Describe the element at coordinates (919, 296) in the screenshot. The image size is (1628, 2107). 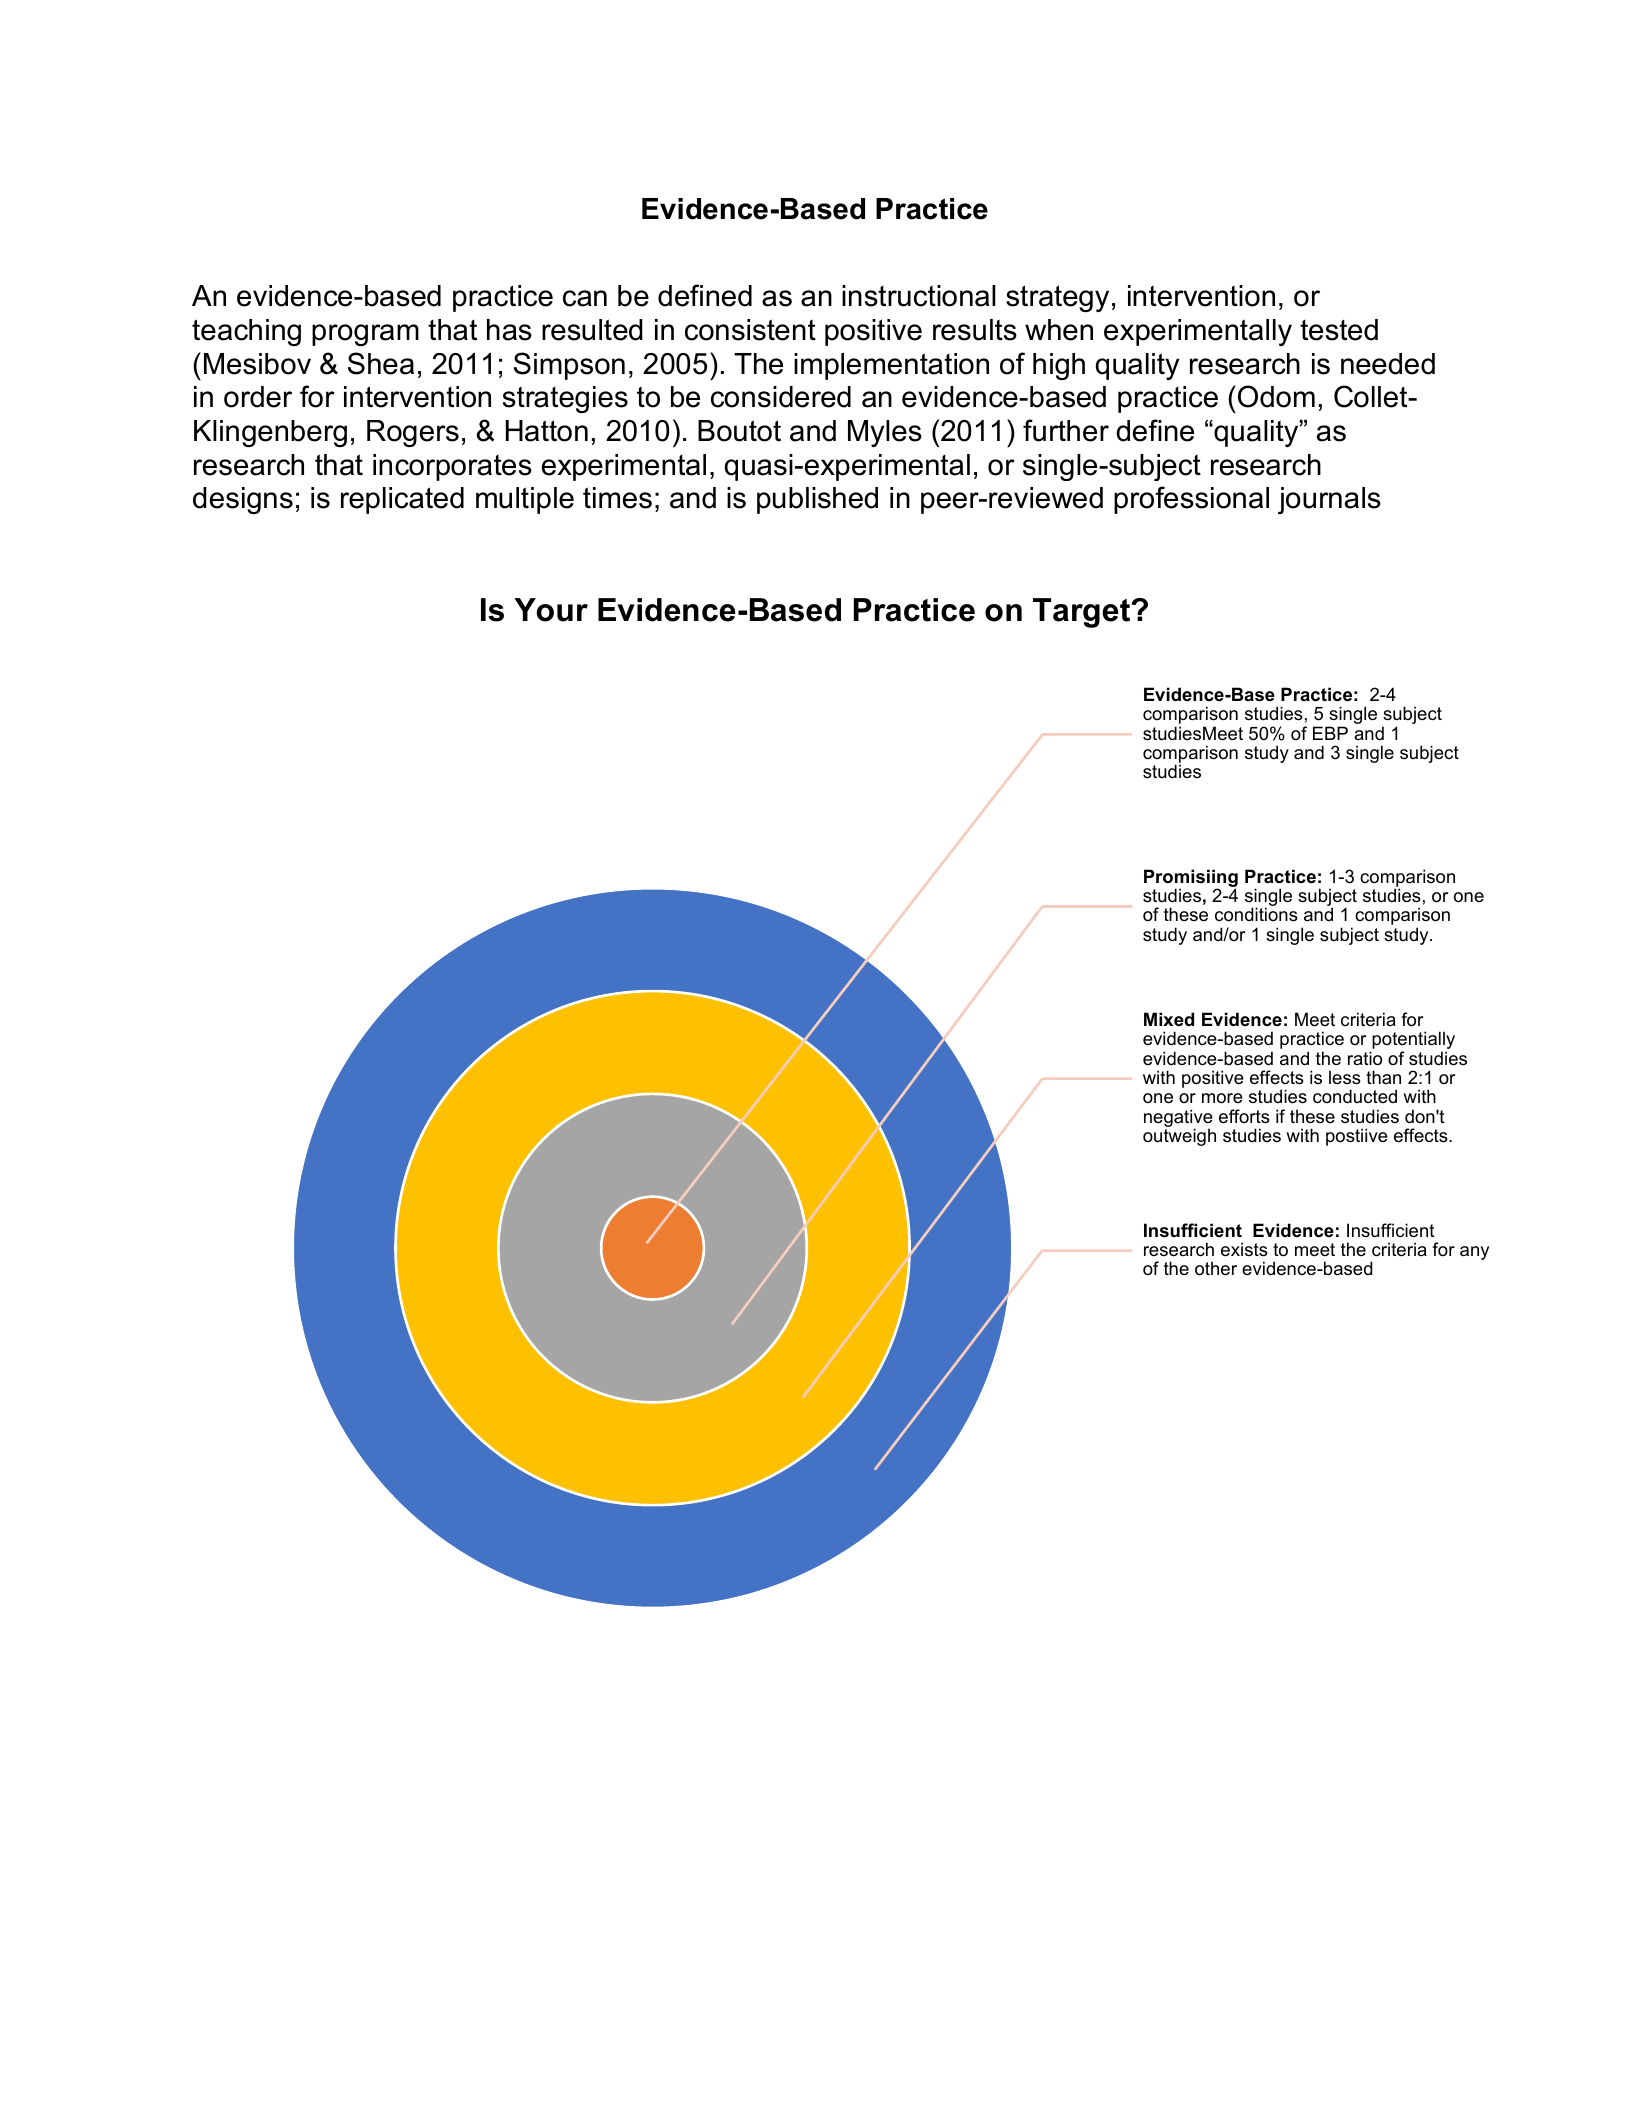
I see `instructional` at that location.
